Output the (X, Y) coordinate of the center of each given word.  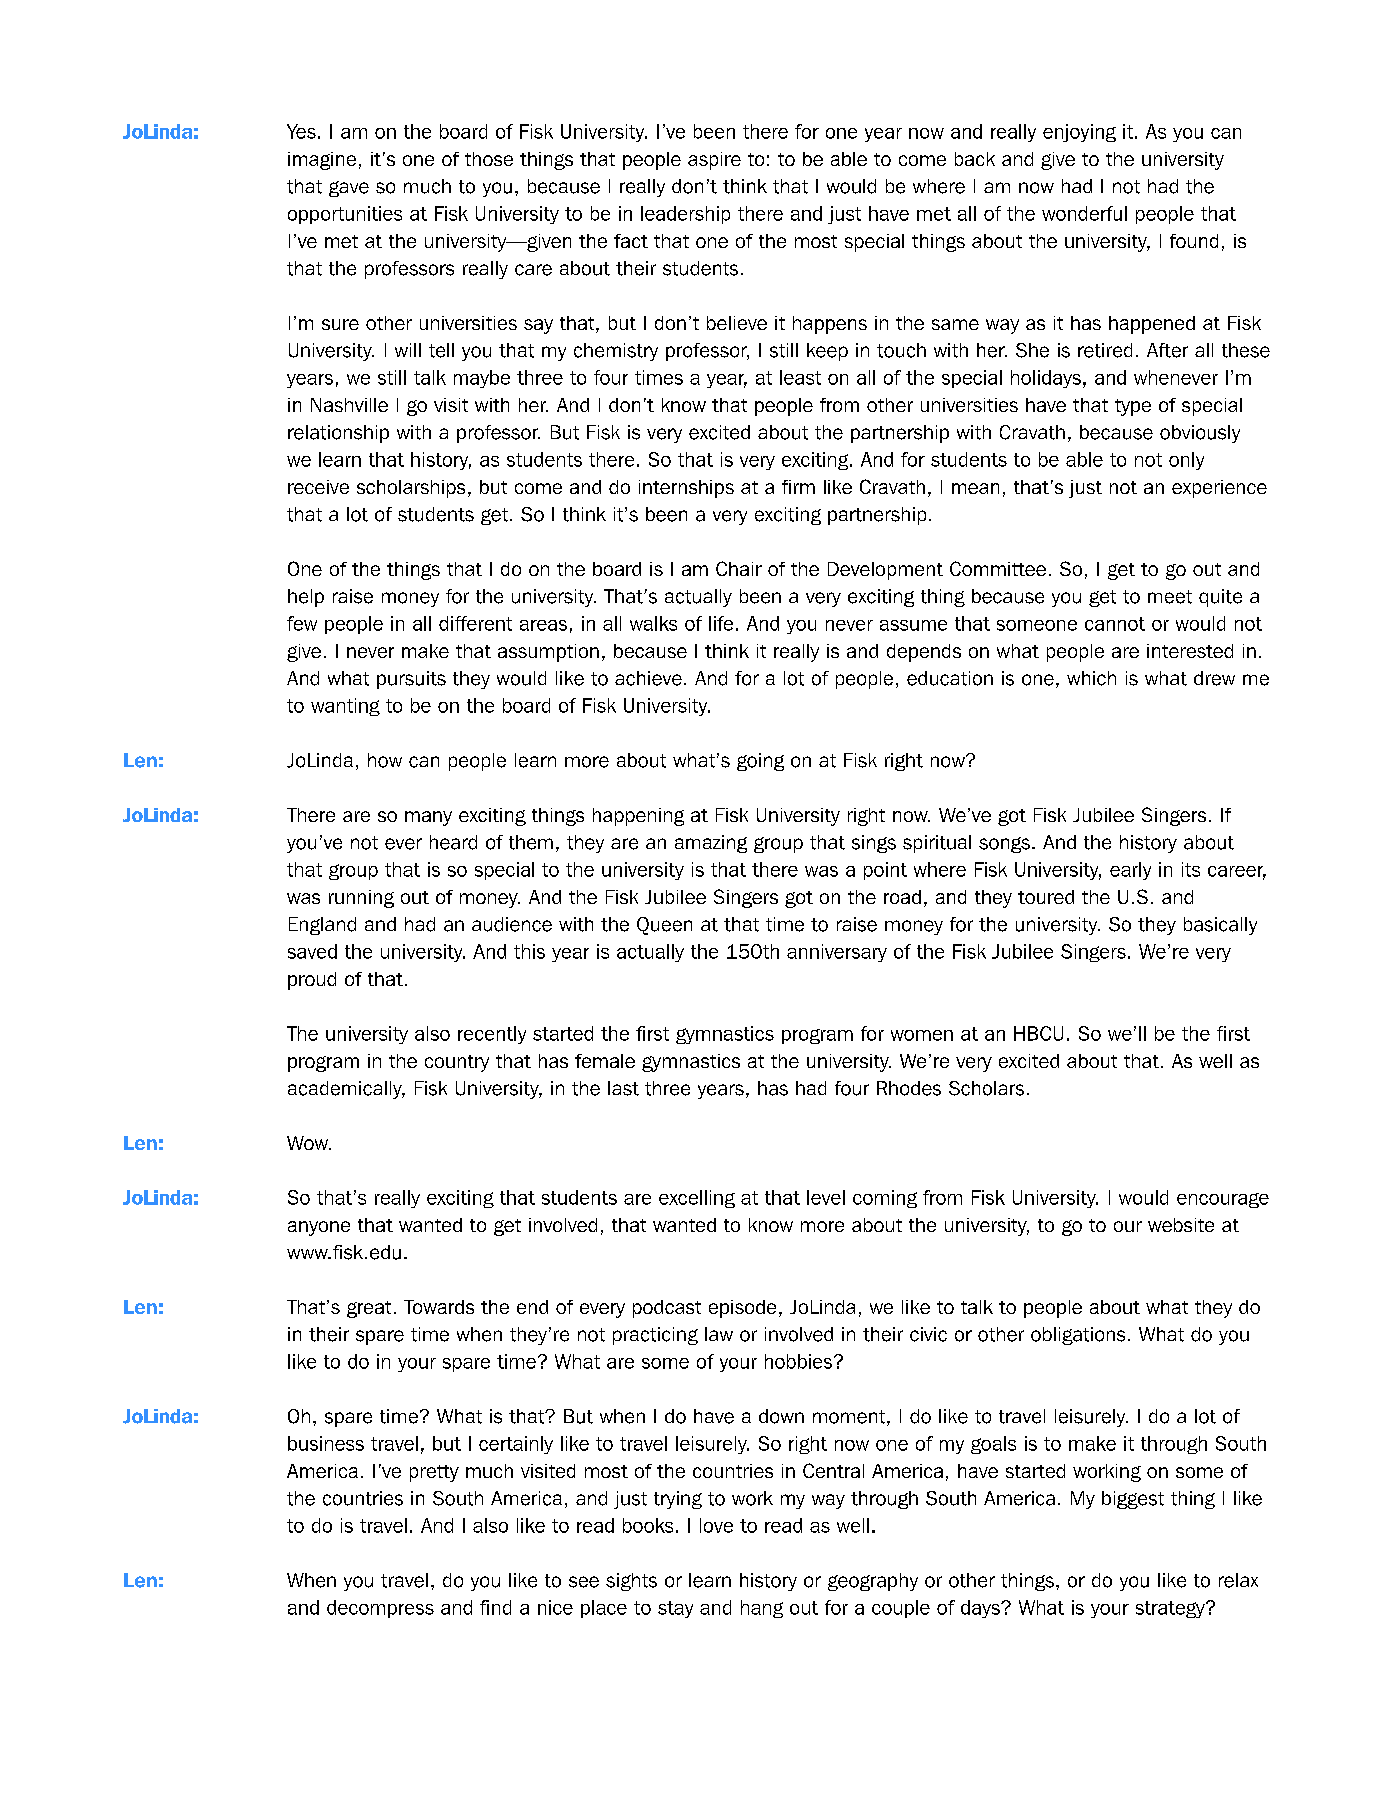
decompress (380, 1609)
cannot (1115, 624)
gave (349, 189)
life (721, 623)
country (457, 1063)
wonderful (1084, 213)
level (826, 1197)
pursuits (411, 680)
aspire (714, 161)
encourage (1223, 1200)
